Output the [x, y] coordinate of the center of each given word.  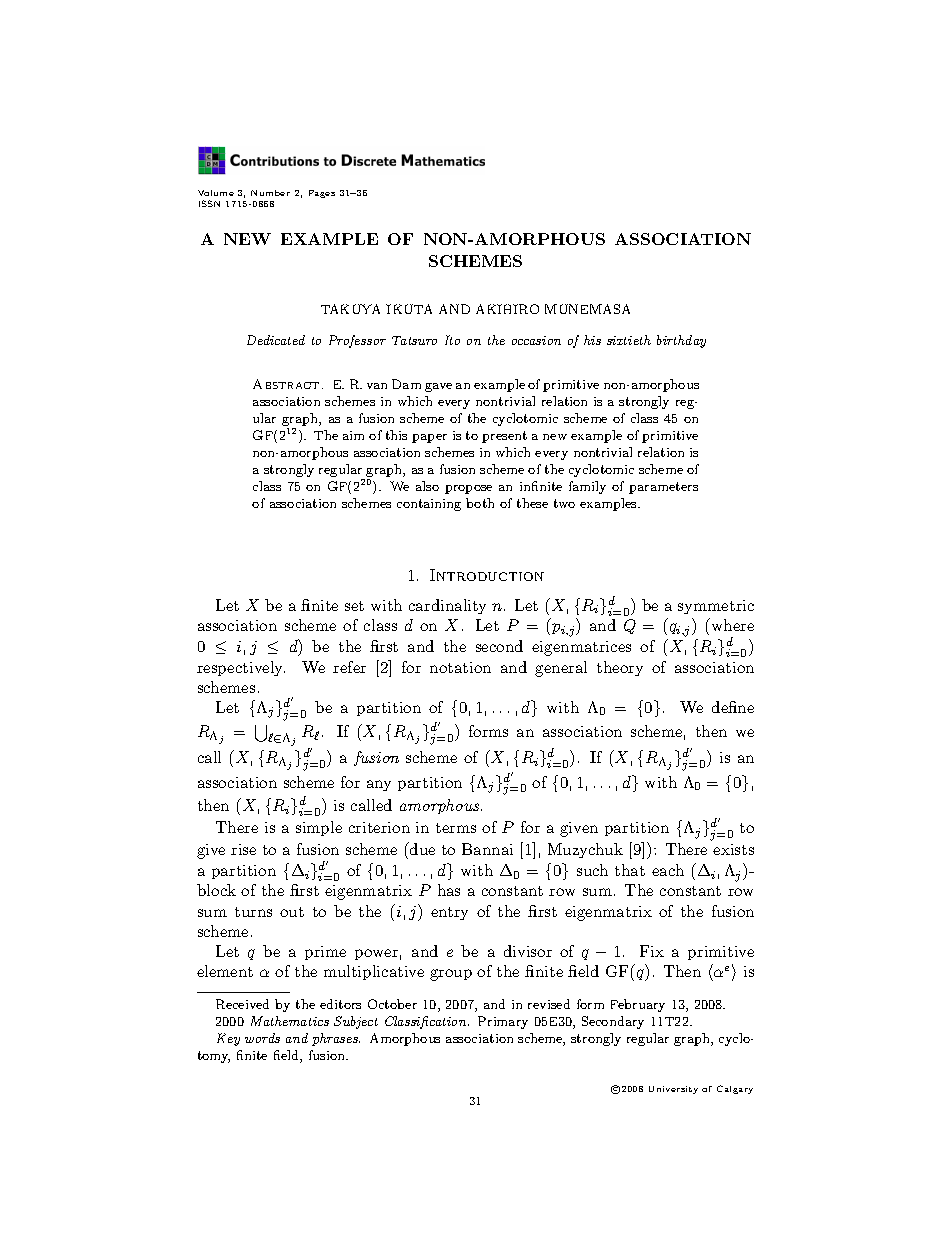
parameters [663, 488]
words [262, 1038]
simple [319, 828]
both [480, 503]
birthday [681, 341]
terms [456, 828]
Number [270, 193]
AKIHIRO [507, 309]
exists [733, 849]
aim [353, 435]
